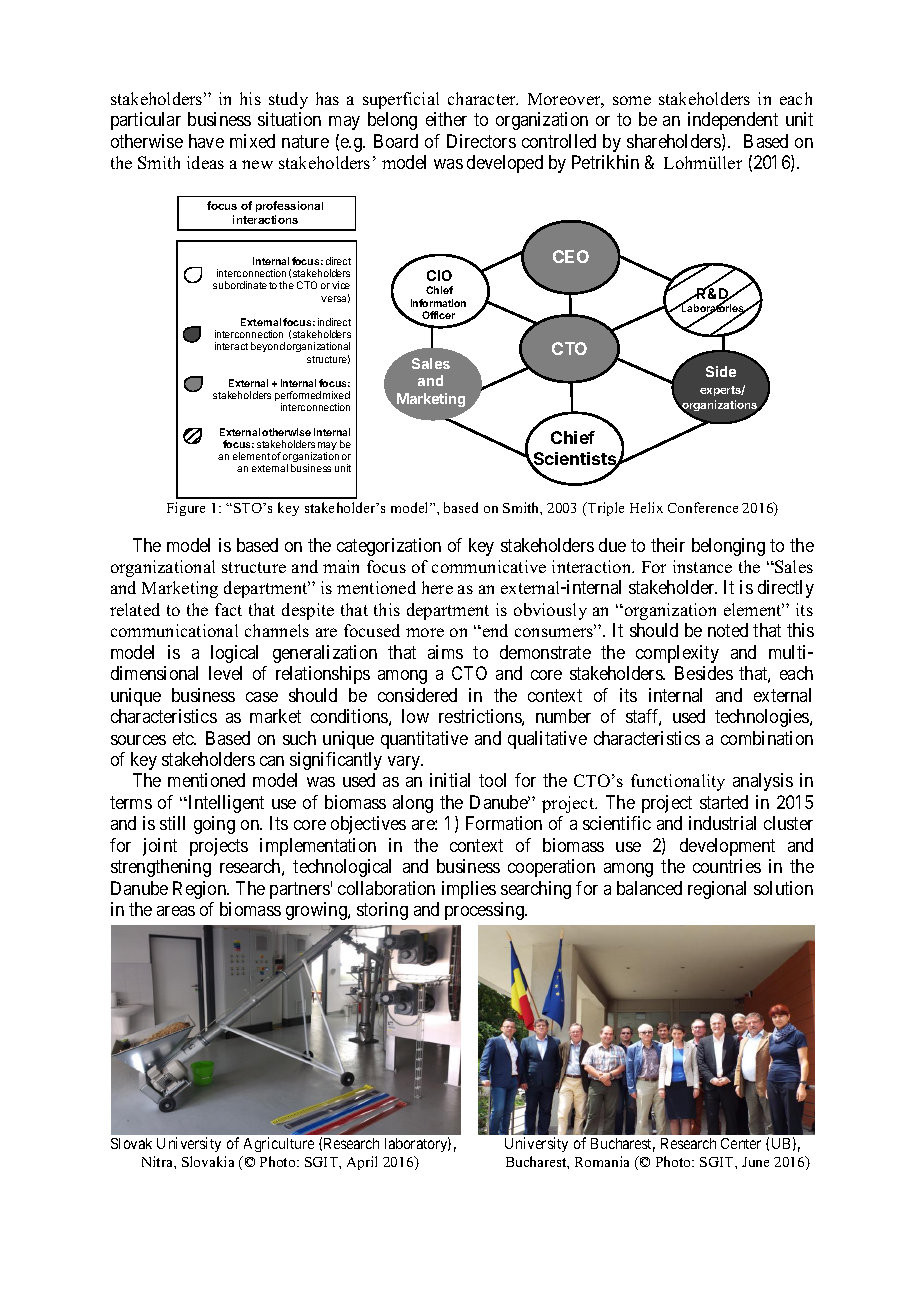 The height and width of the screenshot is (1308, 924). I want to click on started, so click(724, 802).
